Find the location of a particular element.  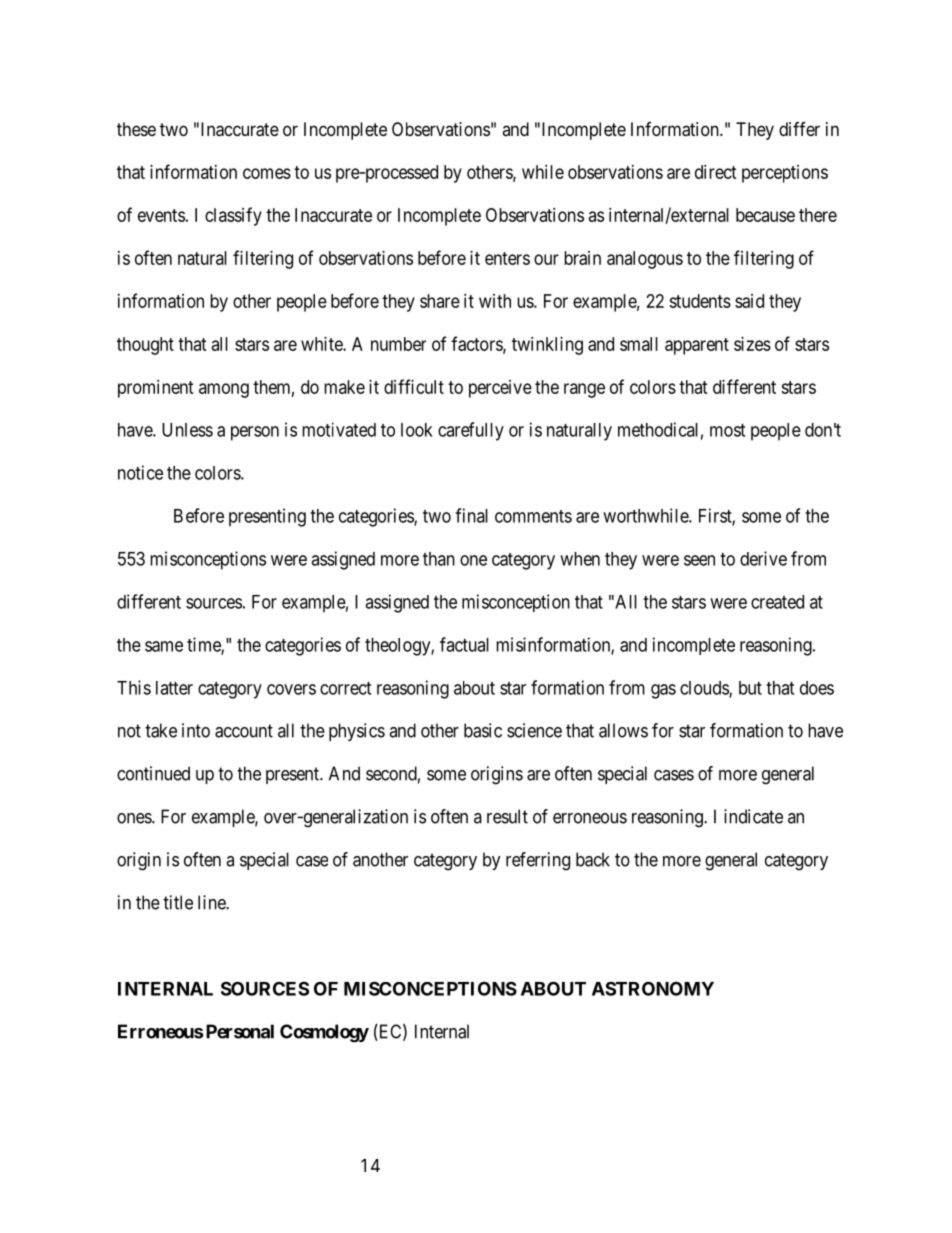

Cosmology is located at coordinates (324, 1033).
